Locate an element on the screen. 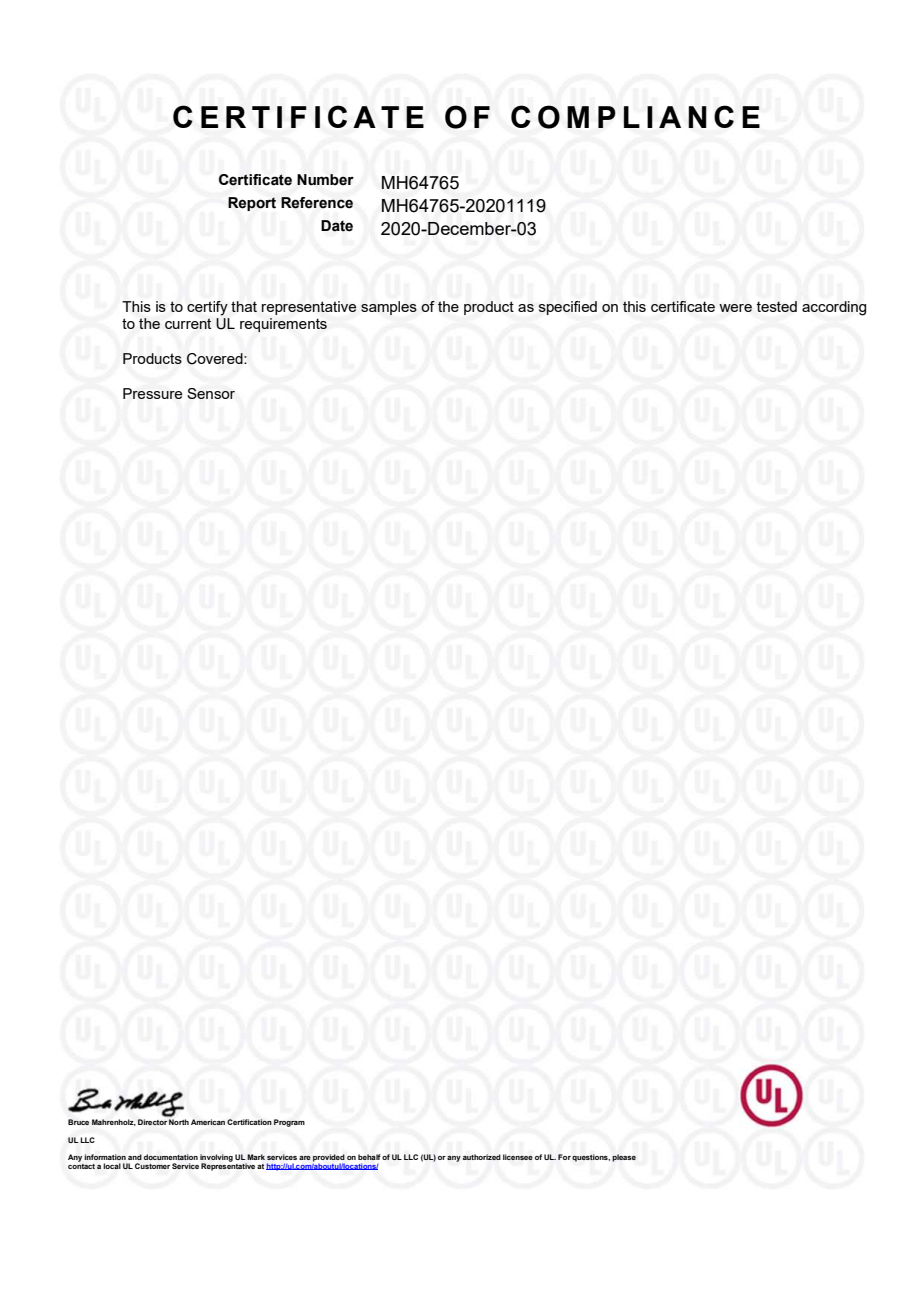 This screenshot has width=924, height=1308. Program is located at coordinates (289, 1123).
